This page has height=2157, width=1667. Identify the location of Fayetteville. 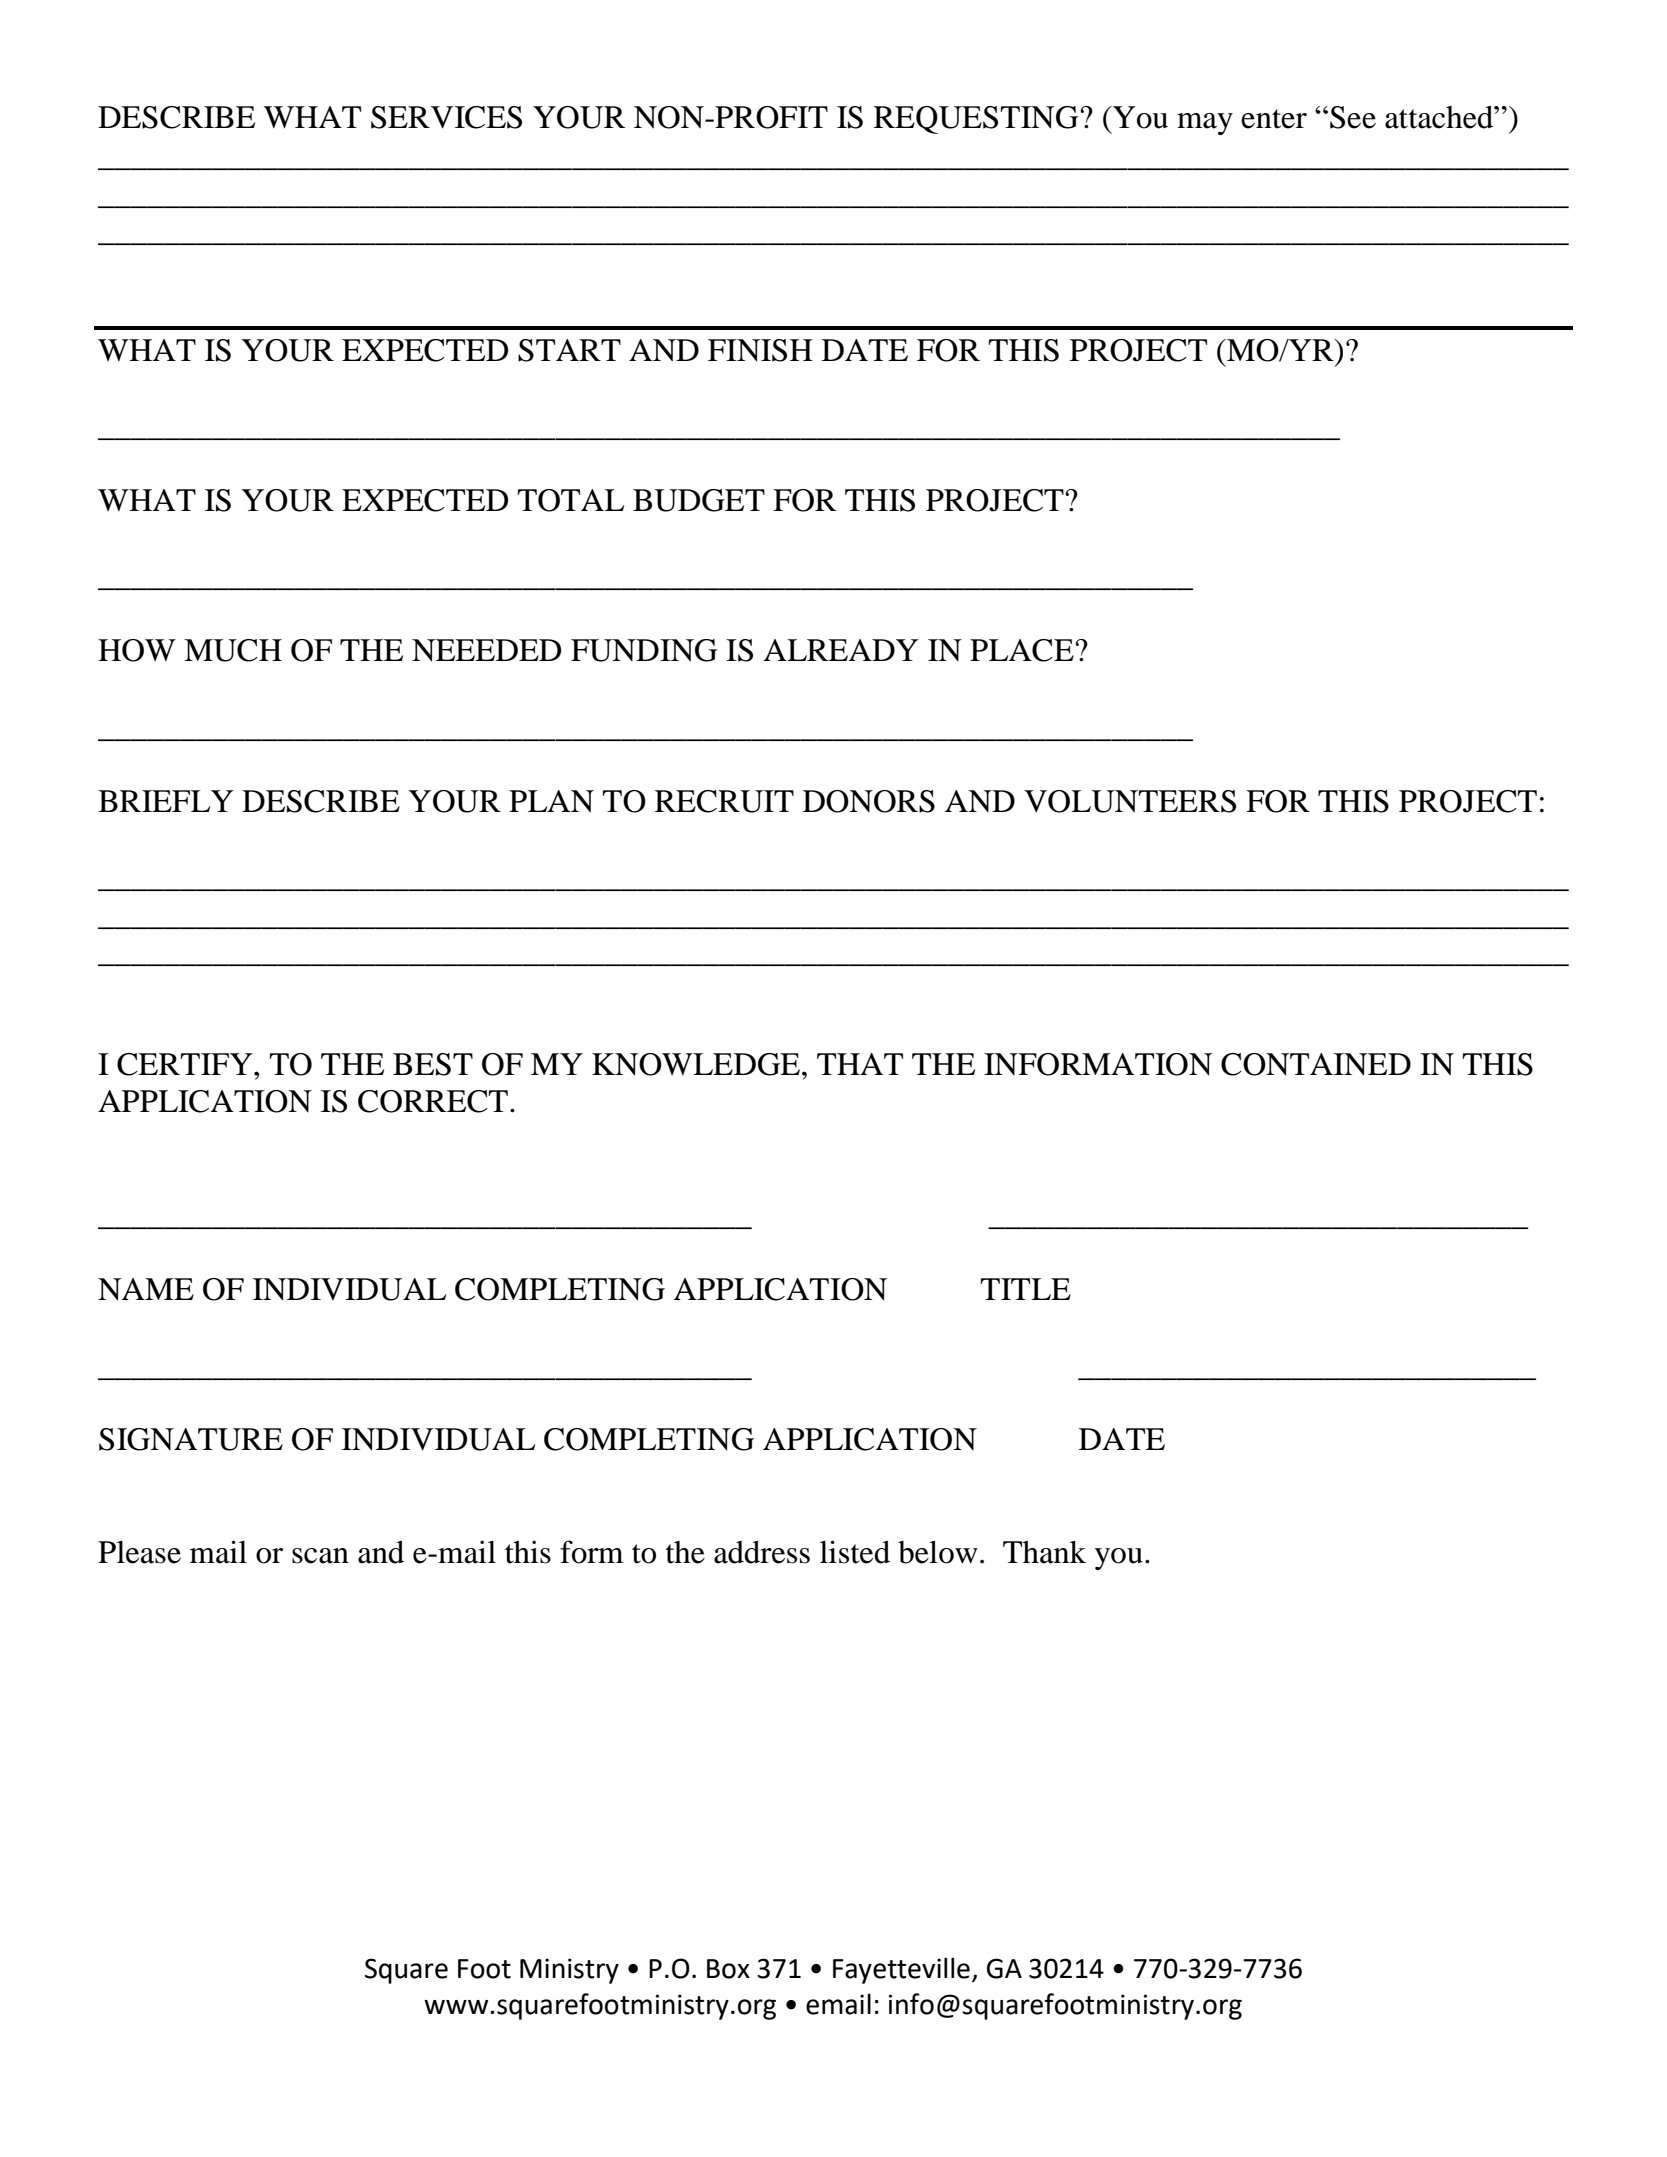
(901, 1970).
